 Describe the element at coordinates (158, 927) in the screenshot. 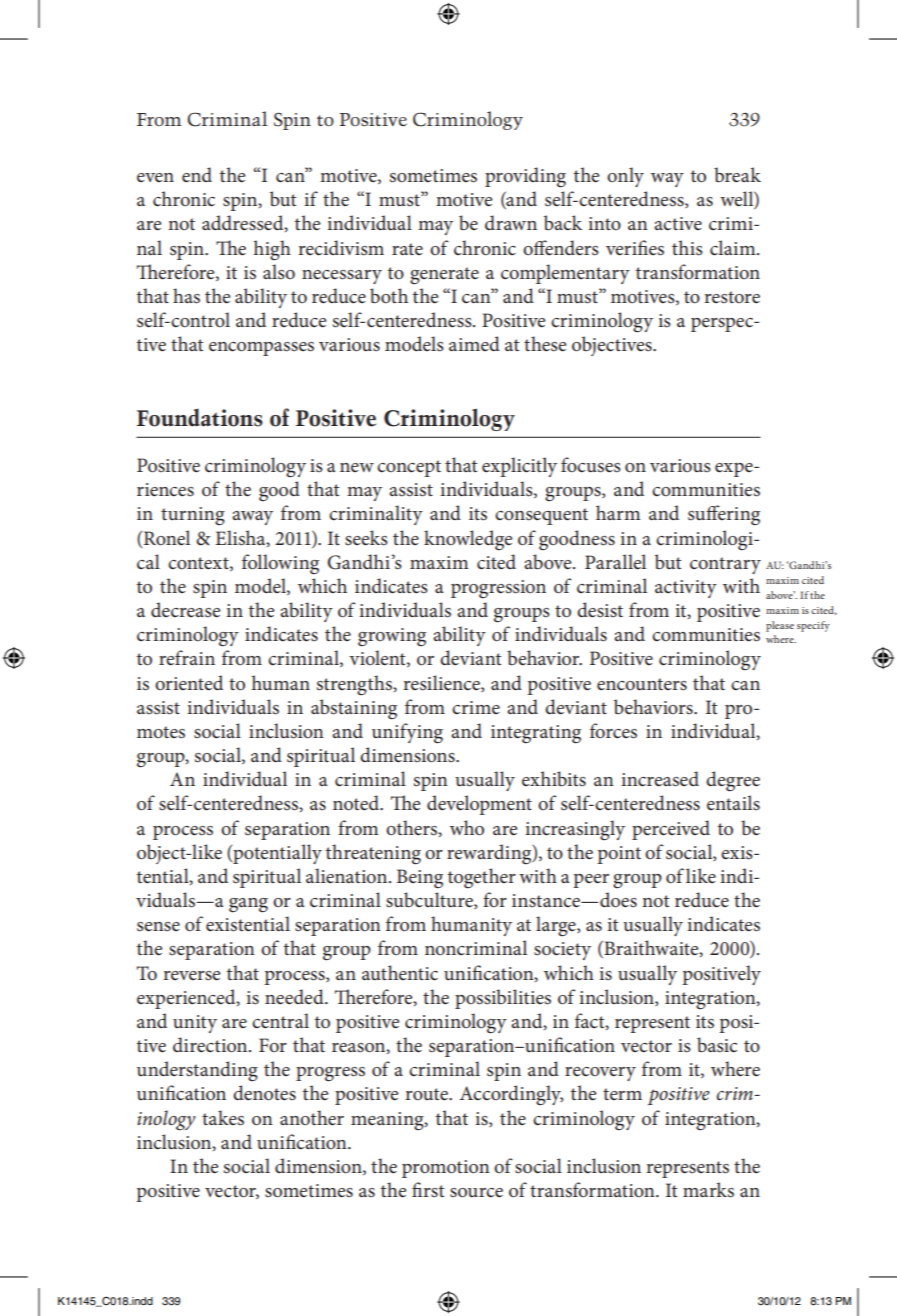

I see `sense` at that location.
